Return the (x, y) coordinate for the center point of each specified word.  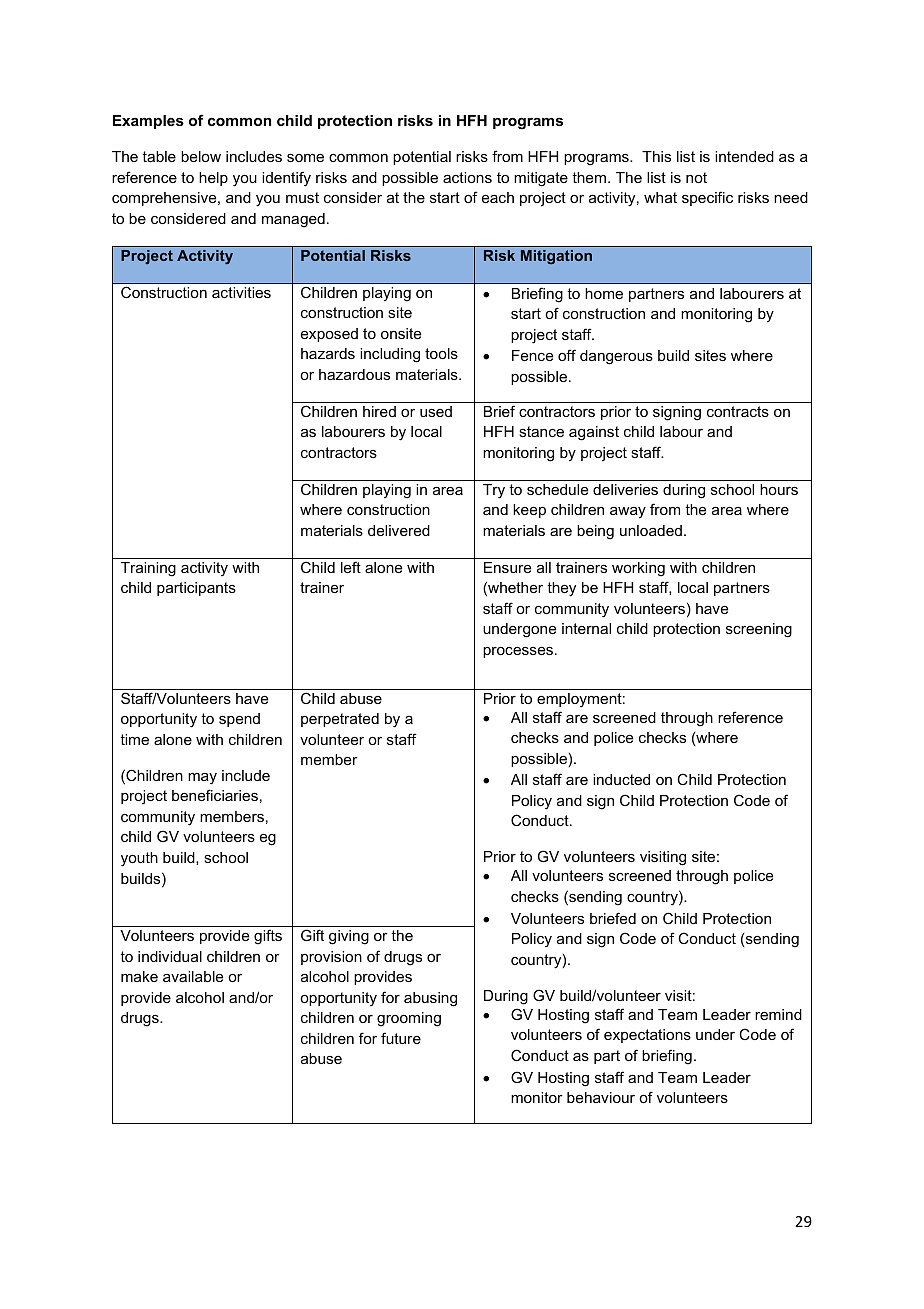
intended (744, 156)
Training (148, 569)
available (193, 976)
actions (467, 177)
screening (759, 630)
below (201, 156)
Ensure (507, 567)
